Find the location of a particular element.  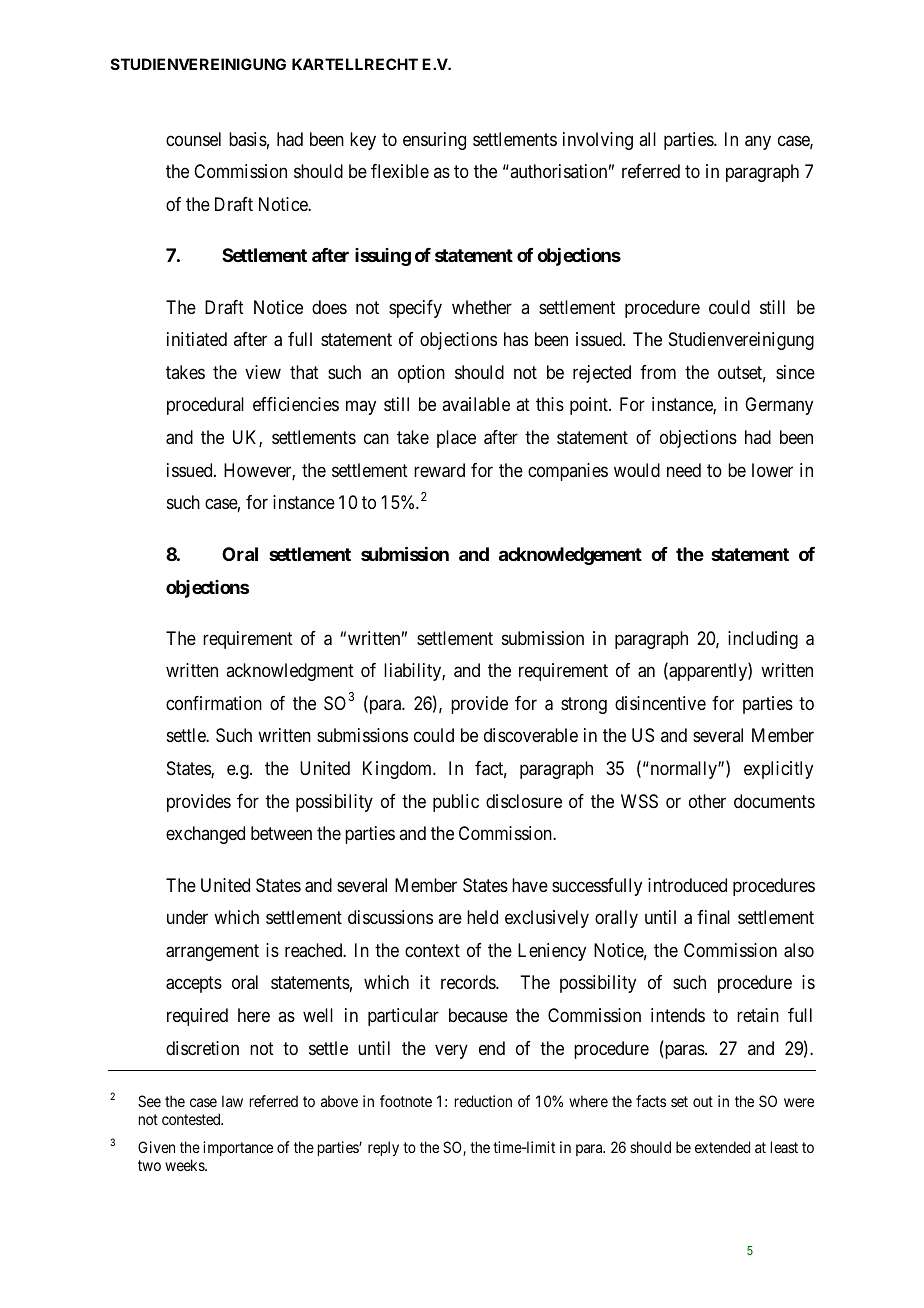

final is located at coordinates (713, 917).
